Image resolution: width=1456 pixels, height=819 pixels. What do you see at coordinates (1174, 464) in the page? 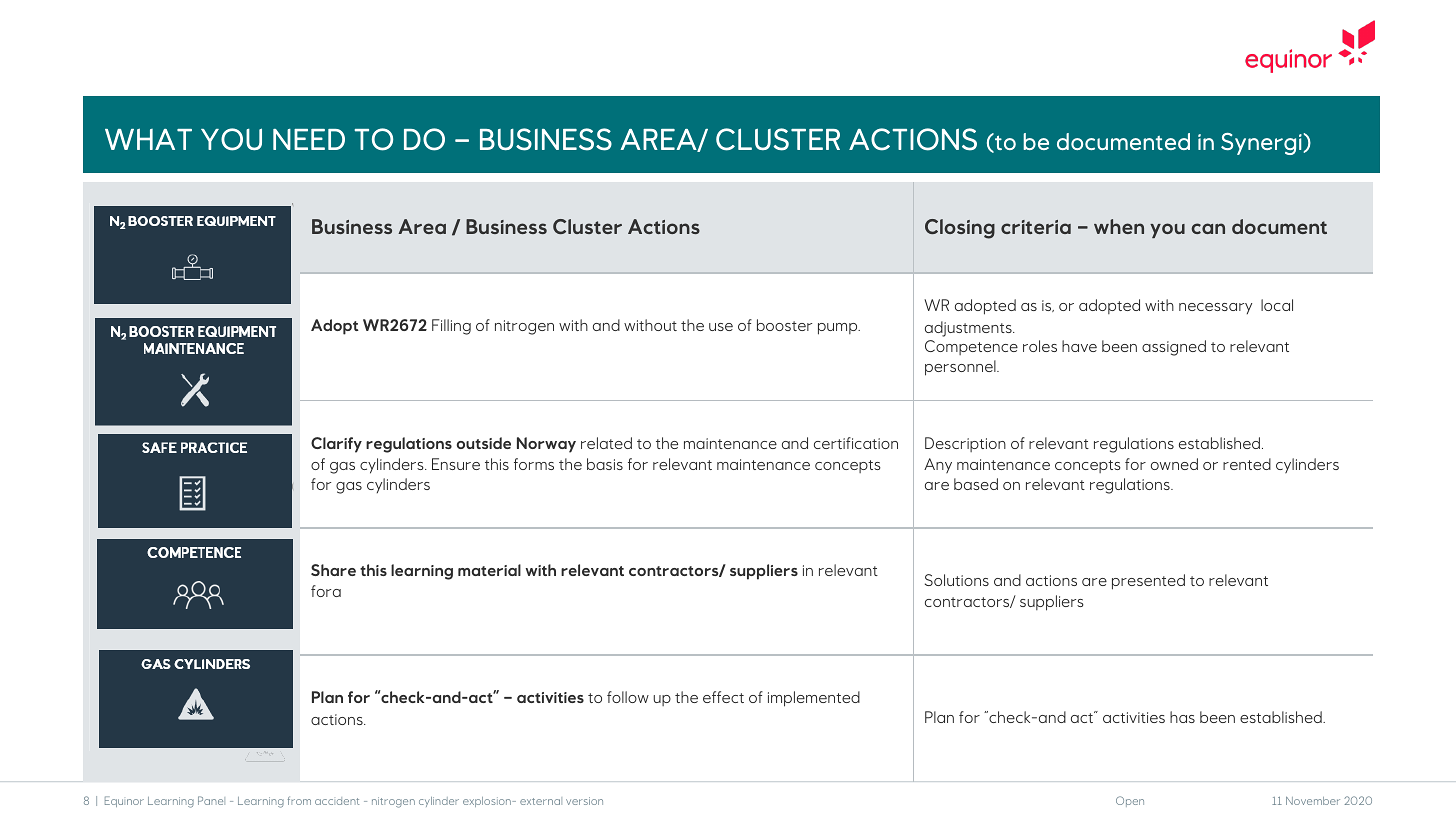
I see `owned` at bounding box center [1174, 464].
